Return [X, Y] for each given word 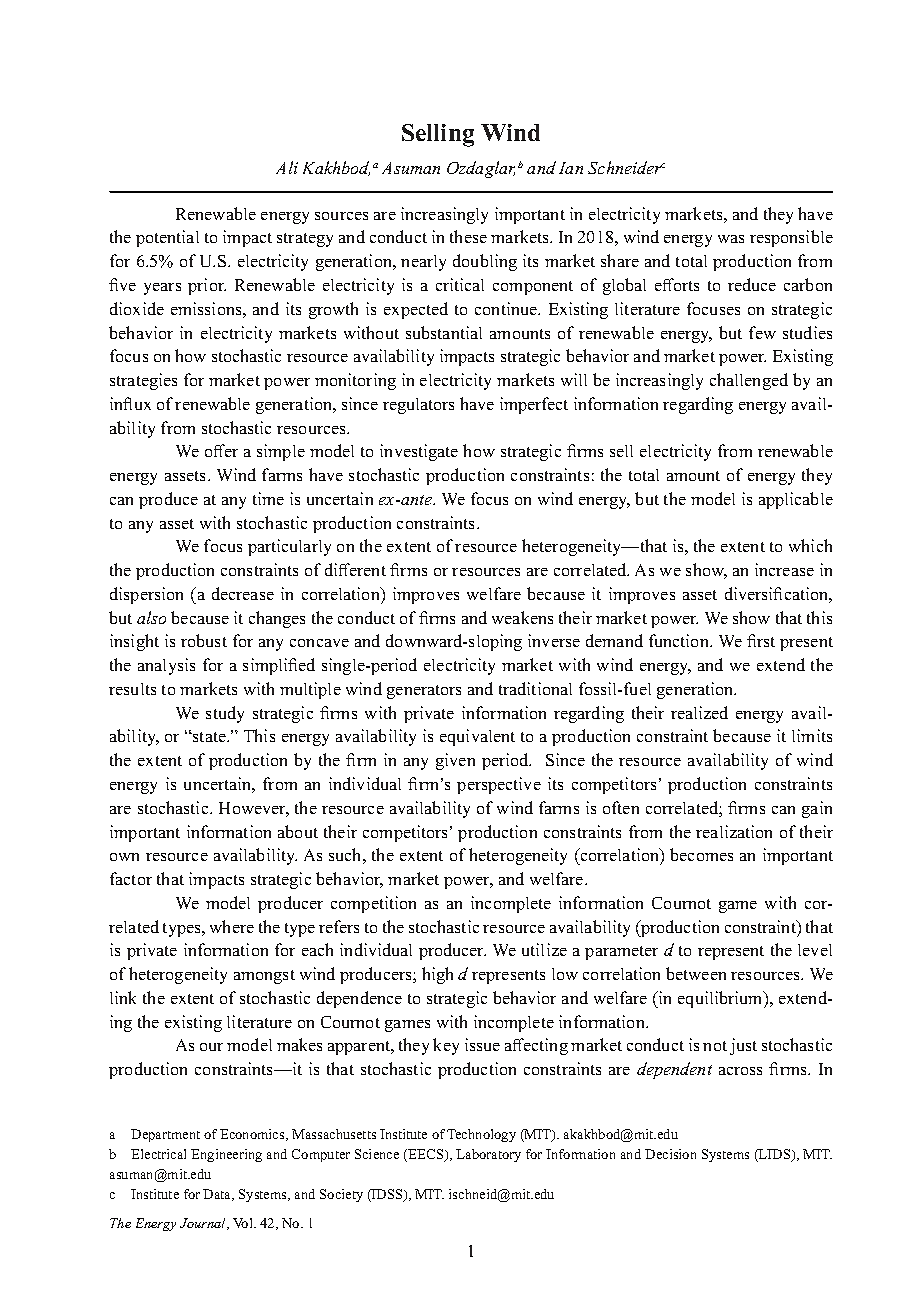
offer [221, 450]
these [468, 236]
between [696, 973]
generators [424, 692]
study [225, 714]
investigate [419, 452]
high [437, 975]
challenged [749, 381]
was [731, 239]
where [232, 926]
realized [699, 712]
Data [218, 1195]
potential [167, 238]
